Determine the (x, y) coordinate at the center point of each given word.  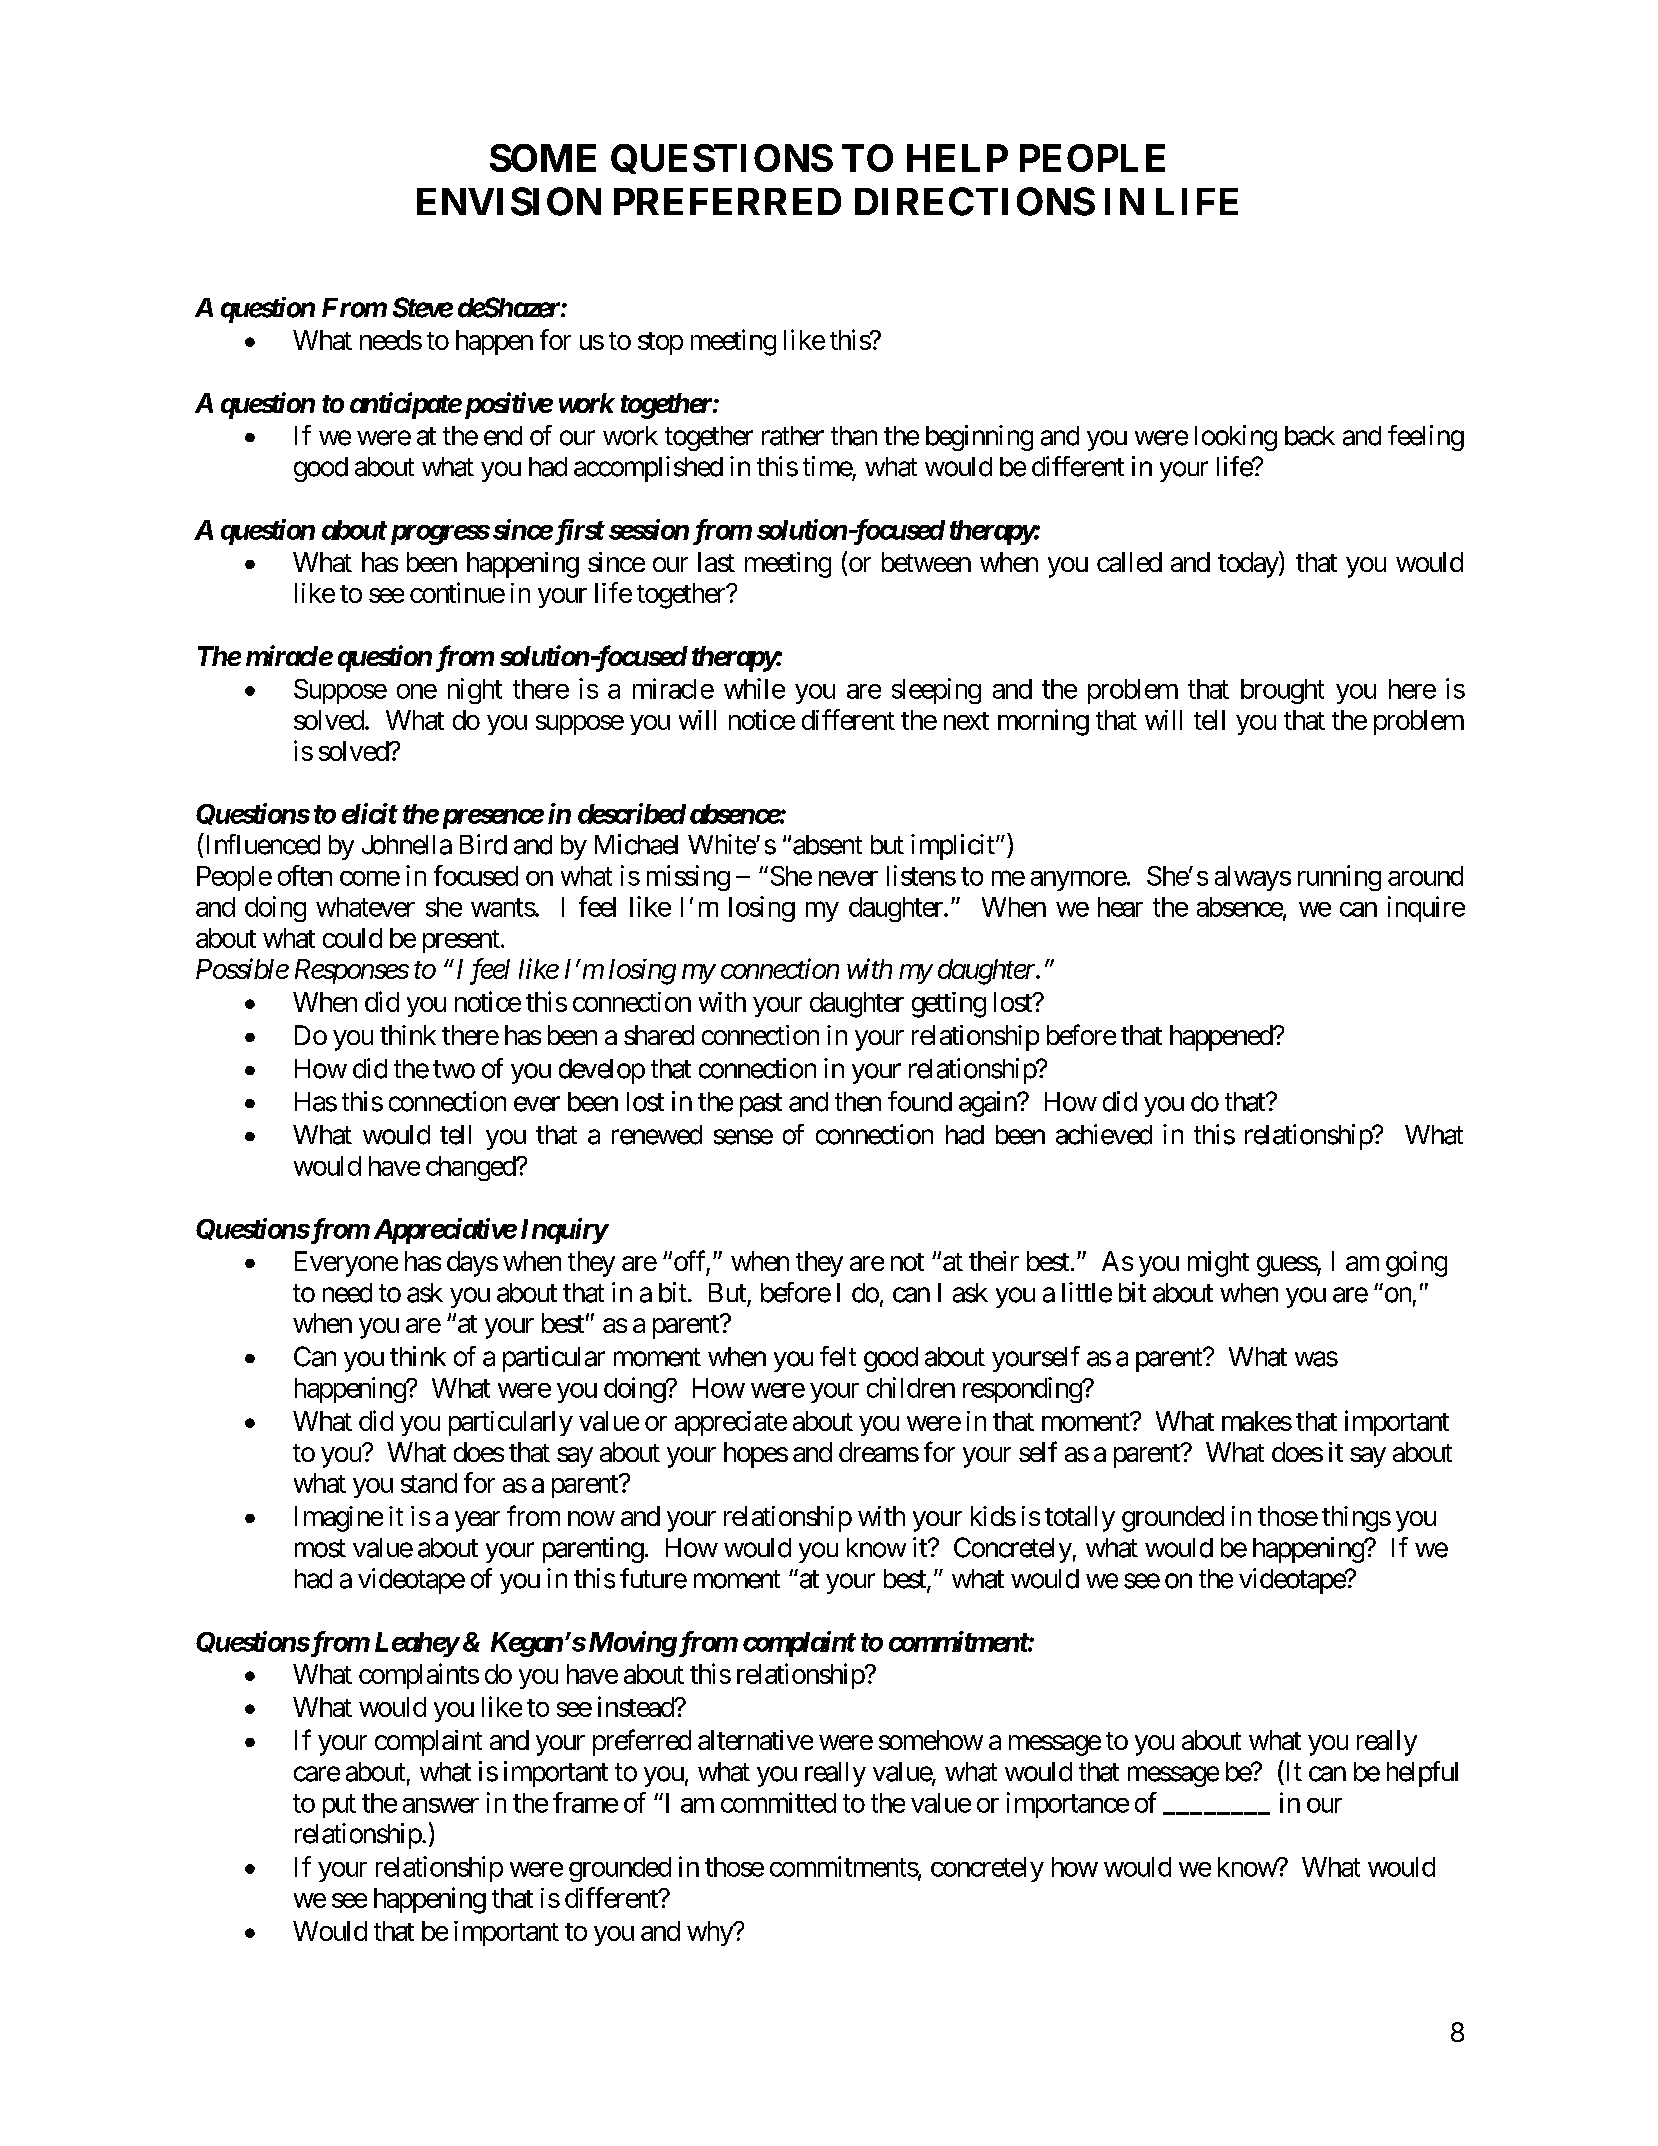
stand (429, 1483)
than (854, 436)
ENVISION (509, 201)
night (475, 691)
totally (1080, 1519)
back (1310, 436)
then (858, 1102)
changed (471, 1168)
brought (1282, 691)
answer (441, 1805)
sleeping (936, 691)
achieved (1104, 1134)
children (911, 1387)
